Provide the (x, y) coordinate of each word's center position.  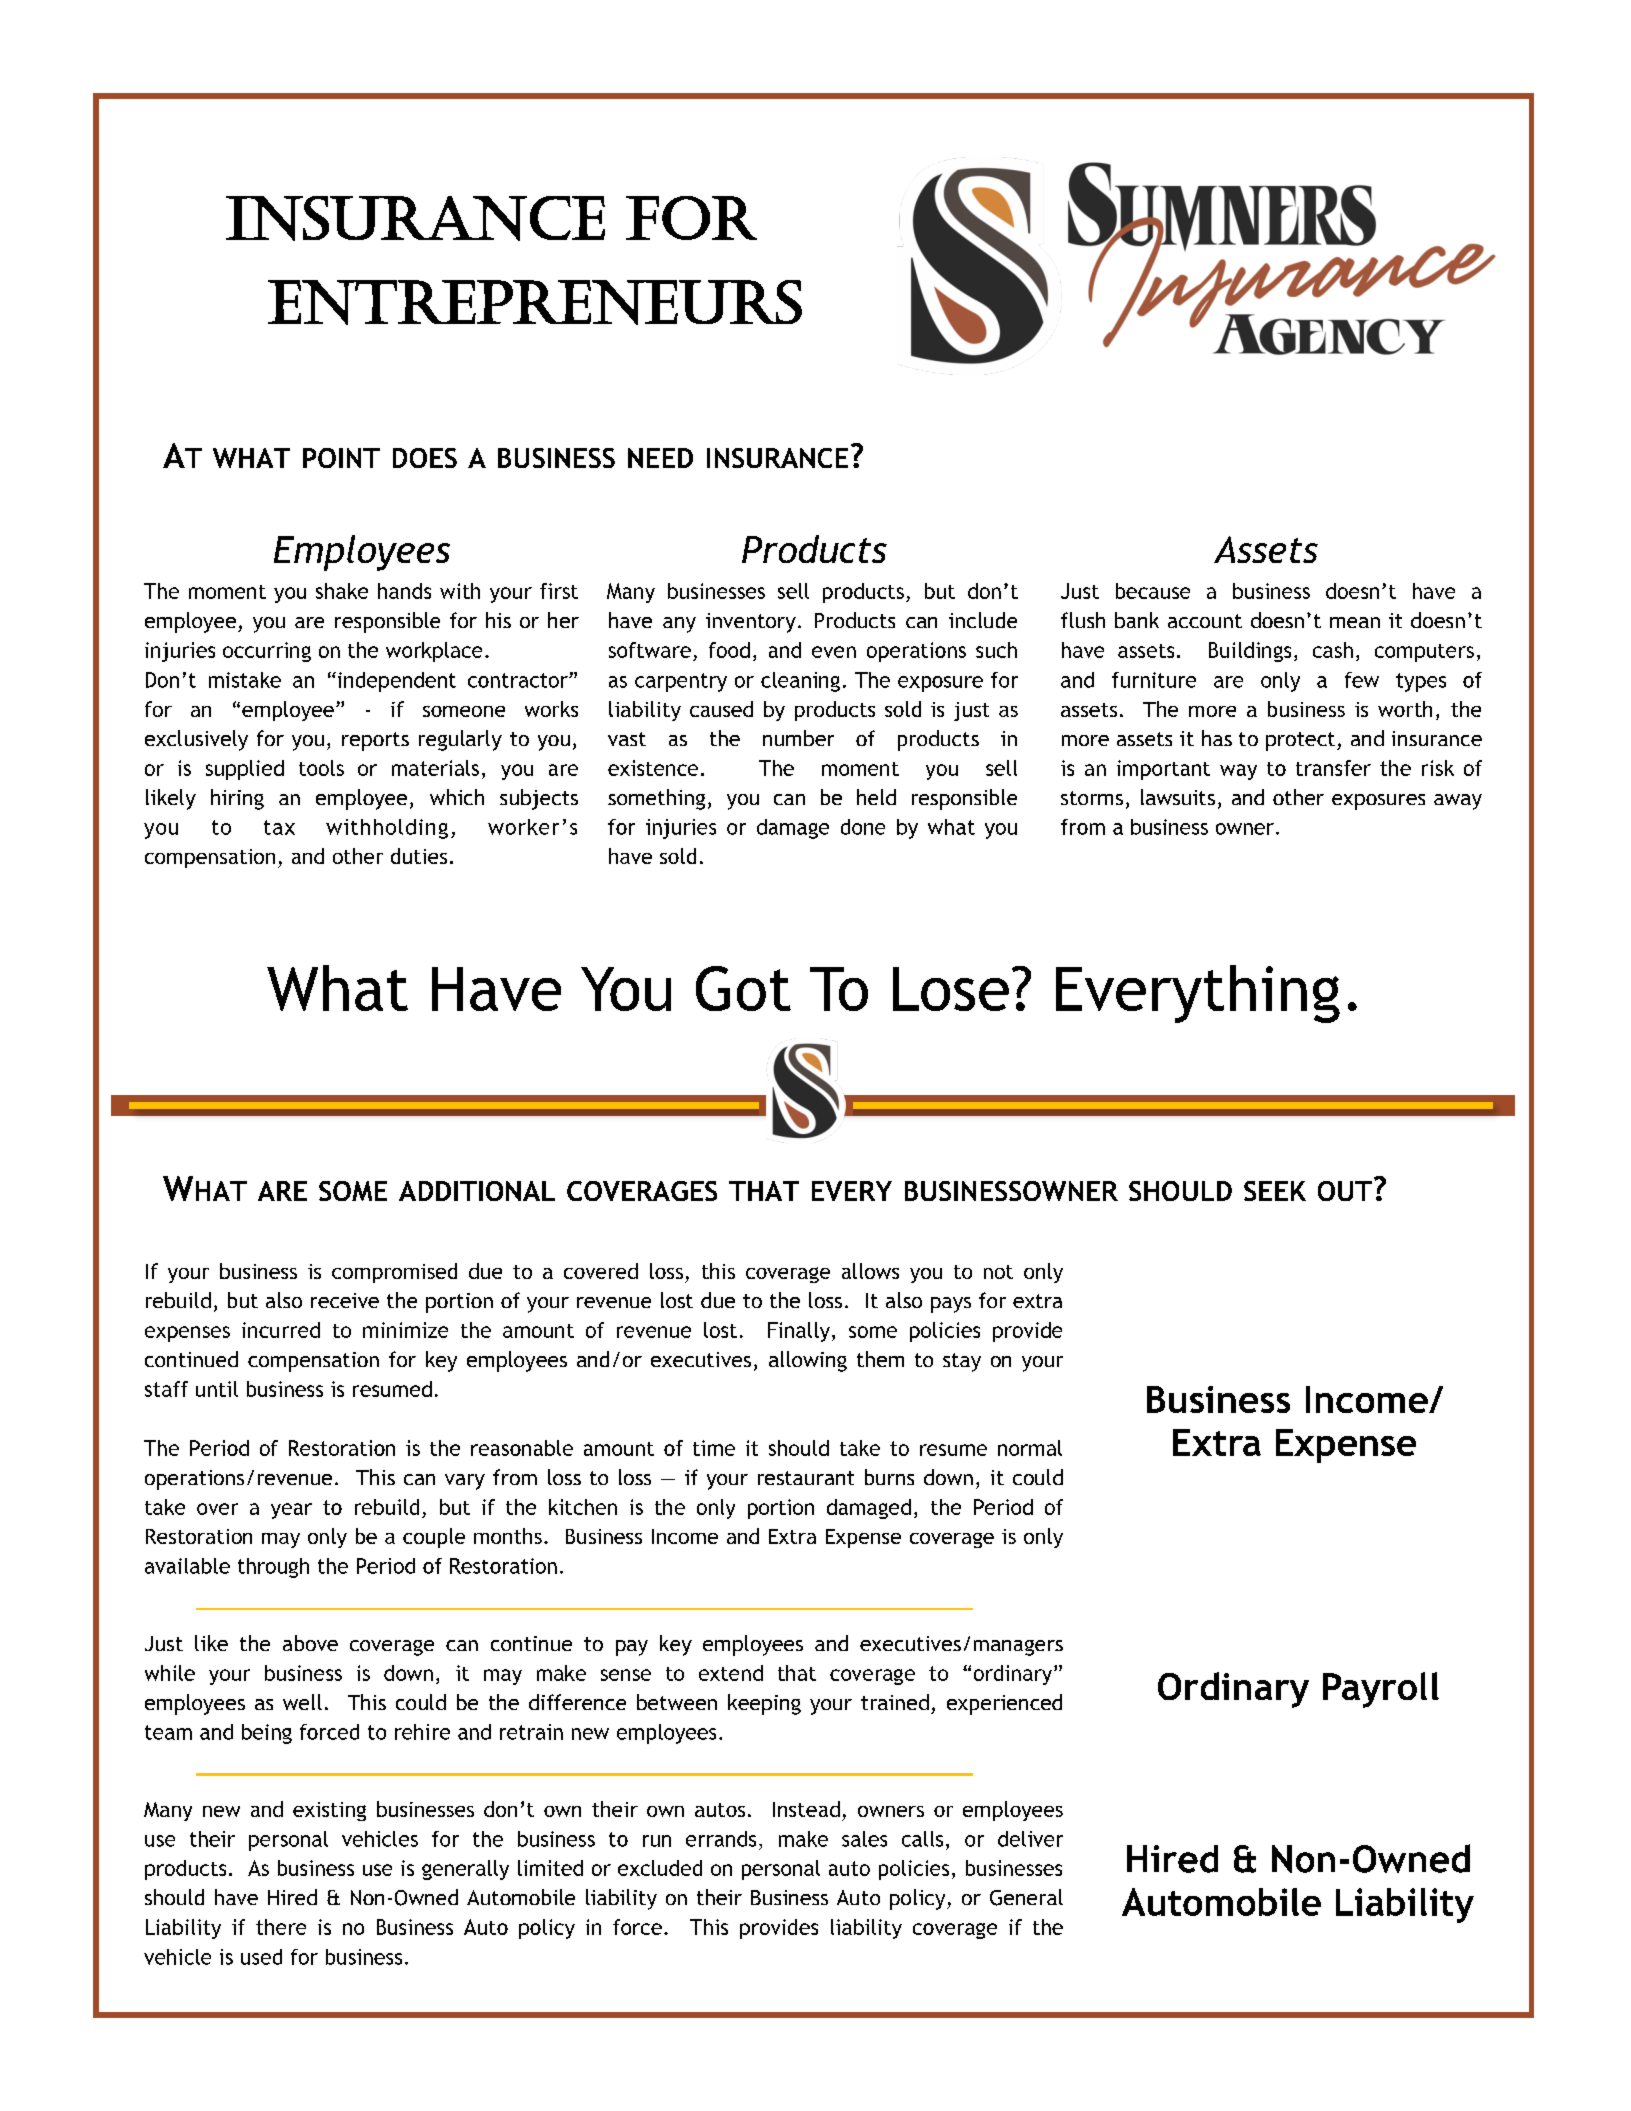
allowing (808, 1361)
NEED (660, 458)
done (863, 827)
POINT (341, 458)
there (281, 1927)
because (1153, 591)
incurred (281, 1330)
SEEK (1275, 1191)
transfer (1333, 768)
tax (279, 827)
